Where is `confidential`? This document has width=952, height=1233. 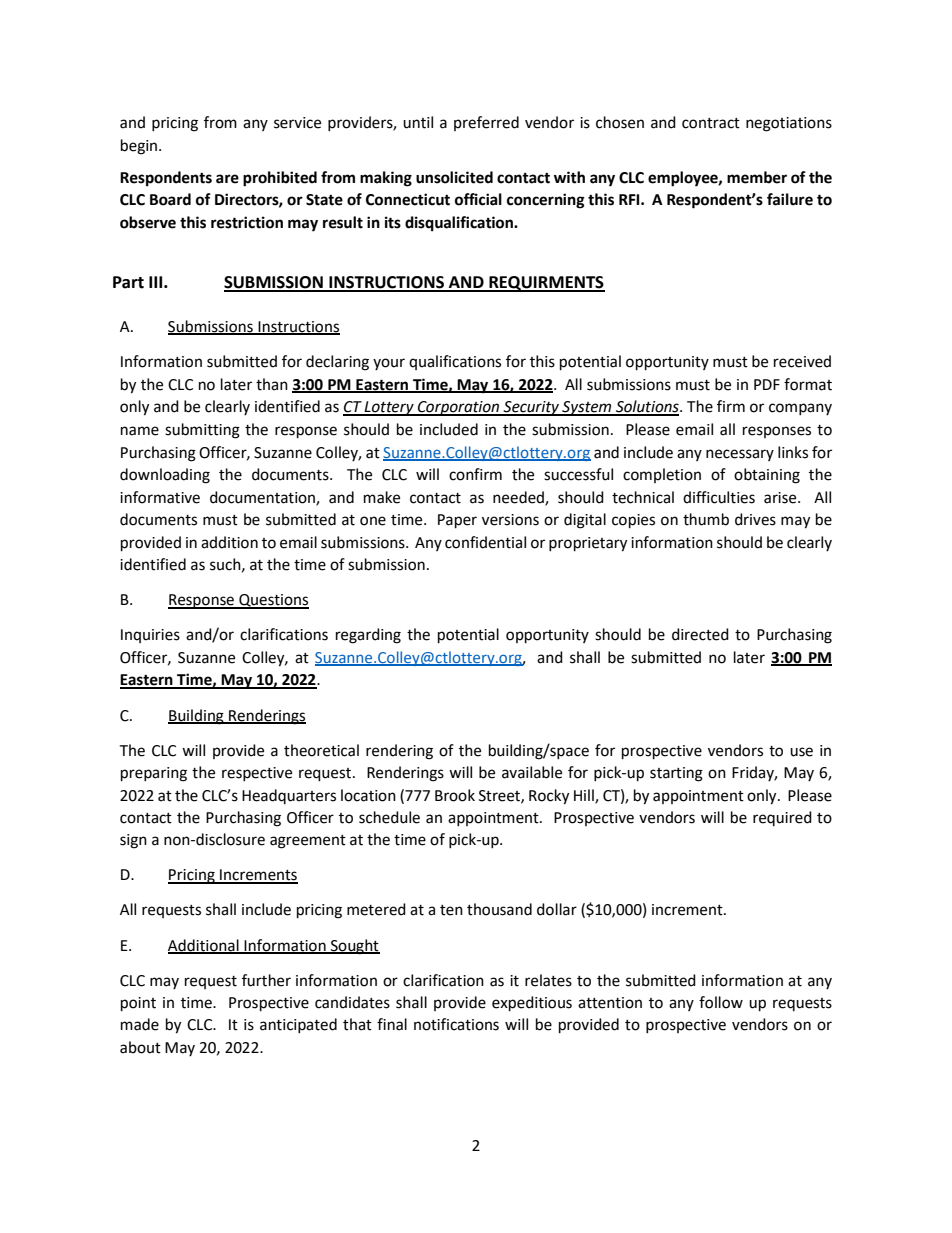 confidential is located at coordinates (485, 542).
